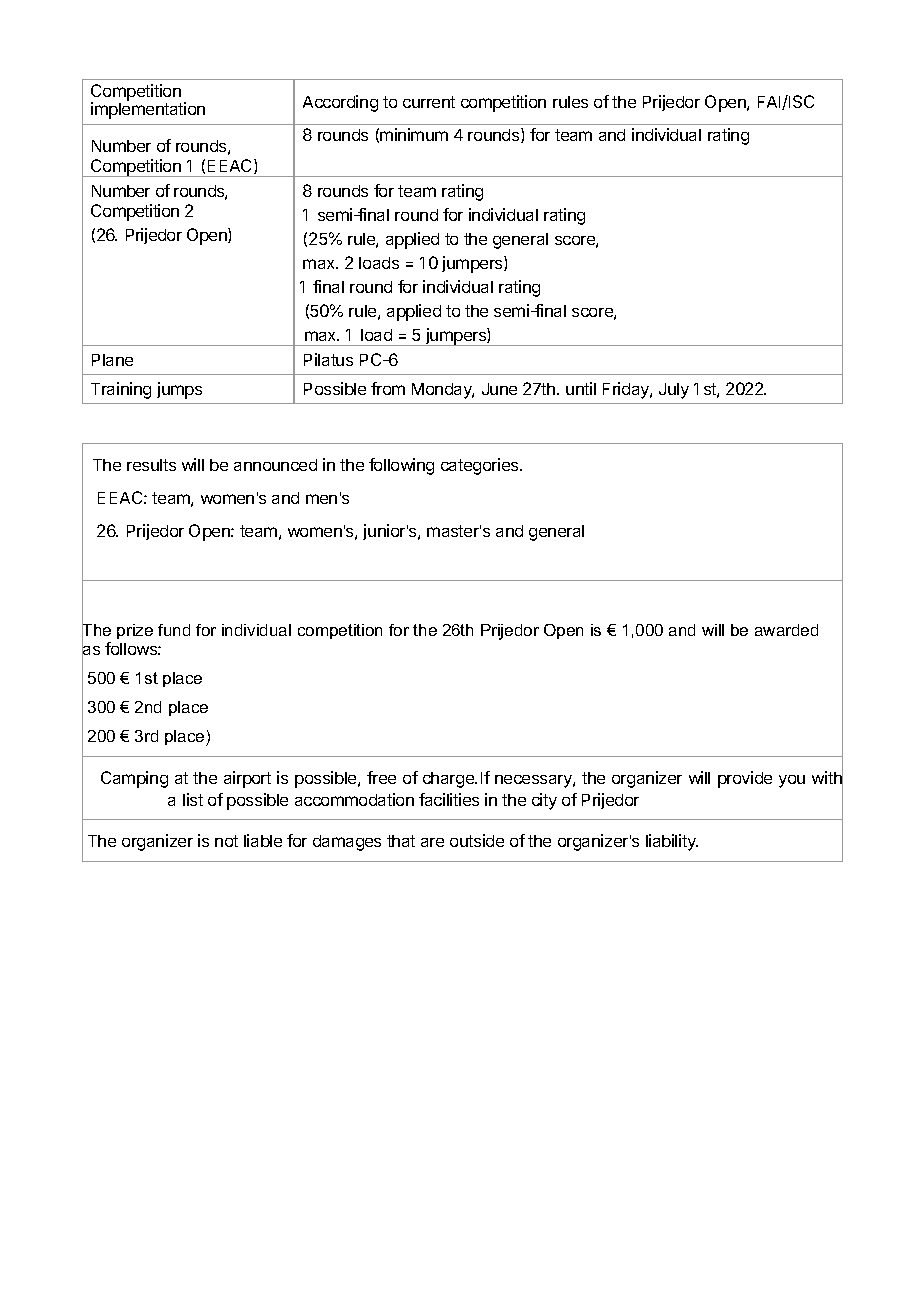 This screenshot has height=1307, width=924. I want to click on Friday, so click(627, 390).
